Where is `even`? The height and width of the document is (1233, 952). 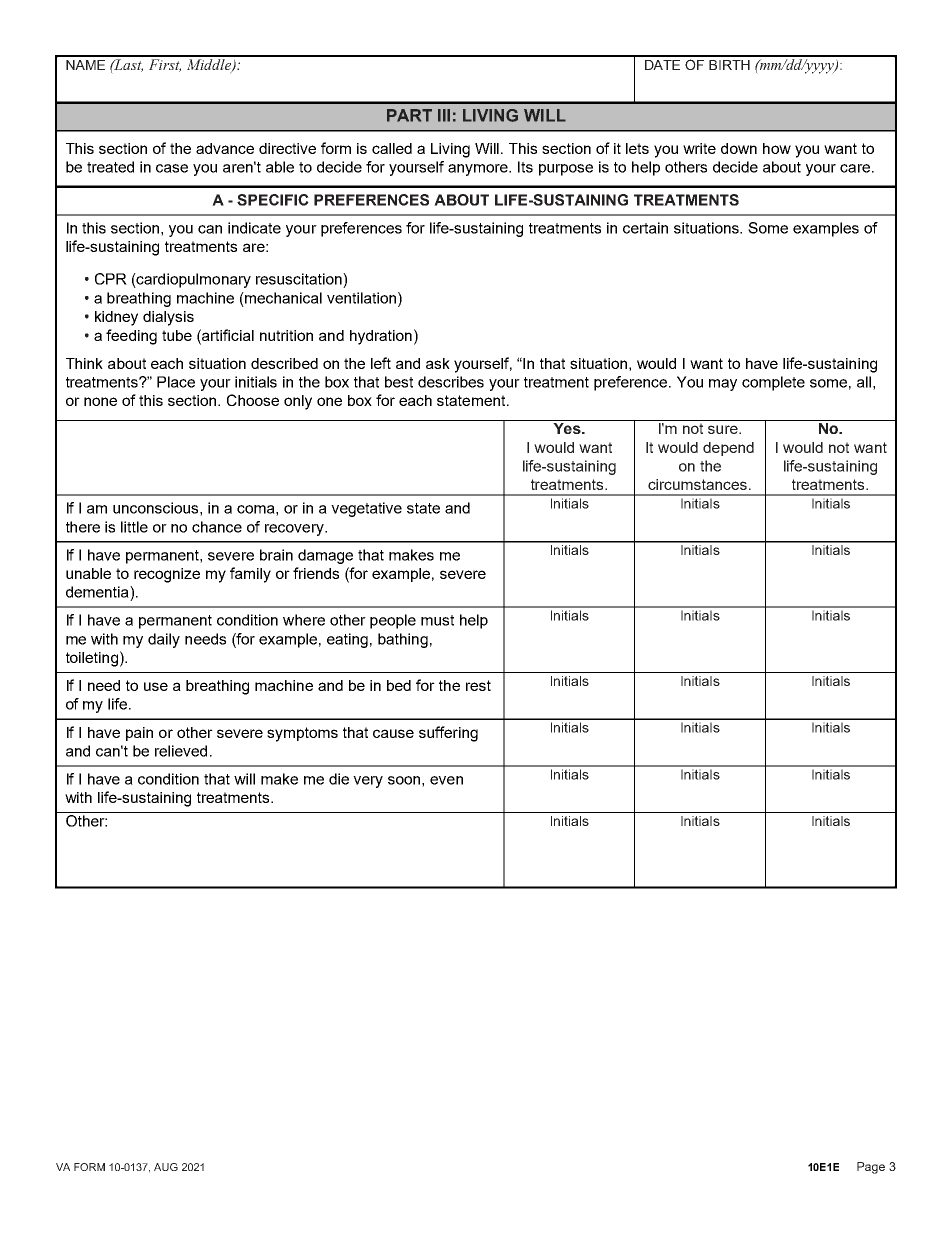
even is located at coordinates (446, 780).
